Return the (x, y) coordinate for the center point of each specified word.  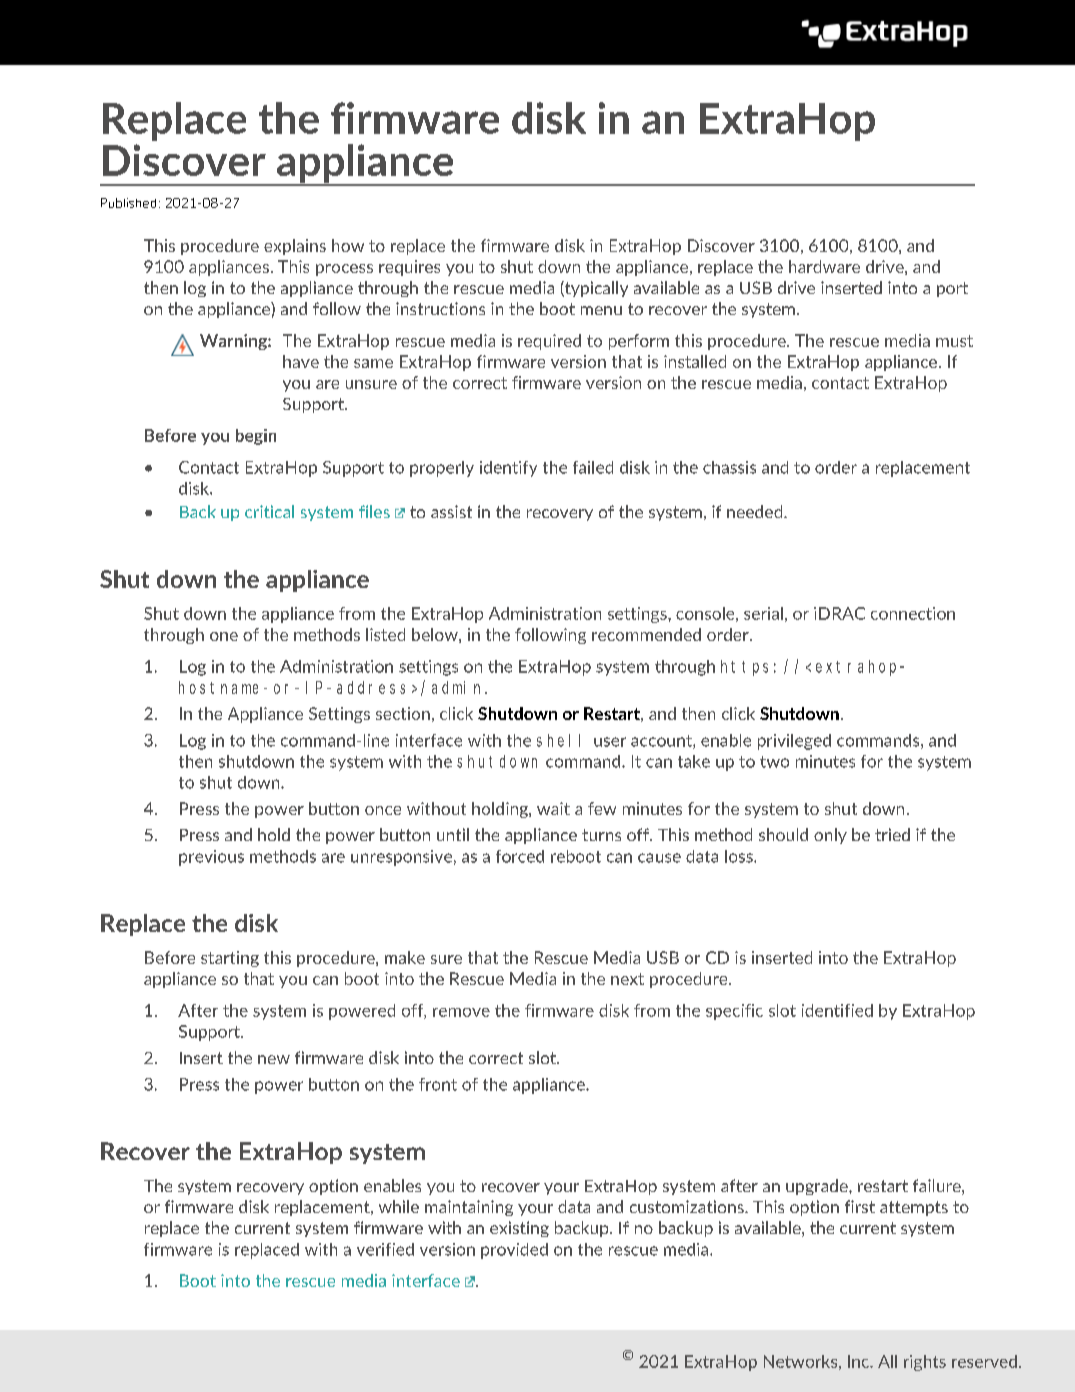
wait (553, 808)
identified (837, 1010)
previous (211, 858)
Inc (860, 1361)
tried (892, 834)
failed (593, 467)
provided (514, 1251)
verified (385, 1249)
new (274, 1059)
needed (756, 511)
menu (601, 310)
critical (269, 511)
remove (461, 1012)
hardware (824, 266)
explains (295, 247)
